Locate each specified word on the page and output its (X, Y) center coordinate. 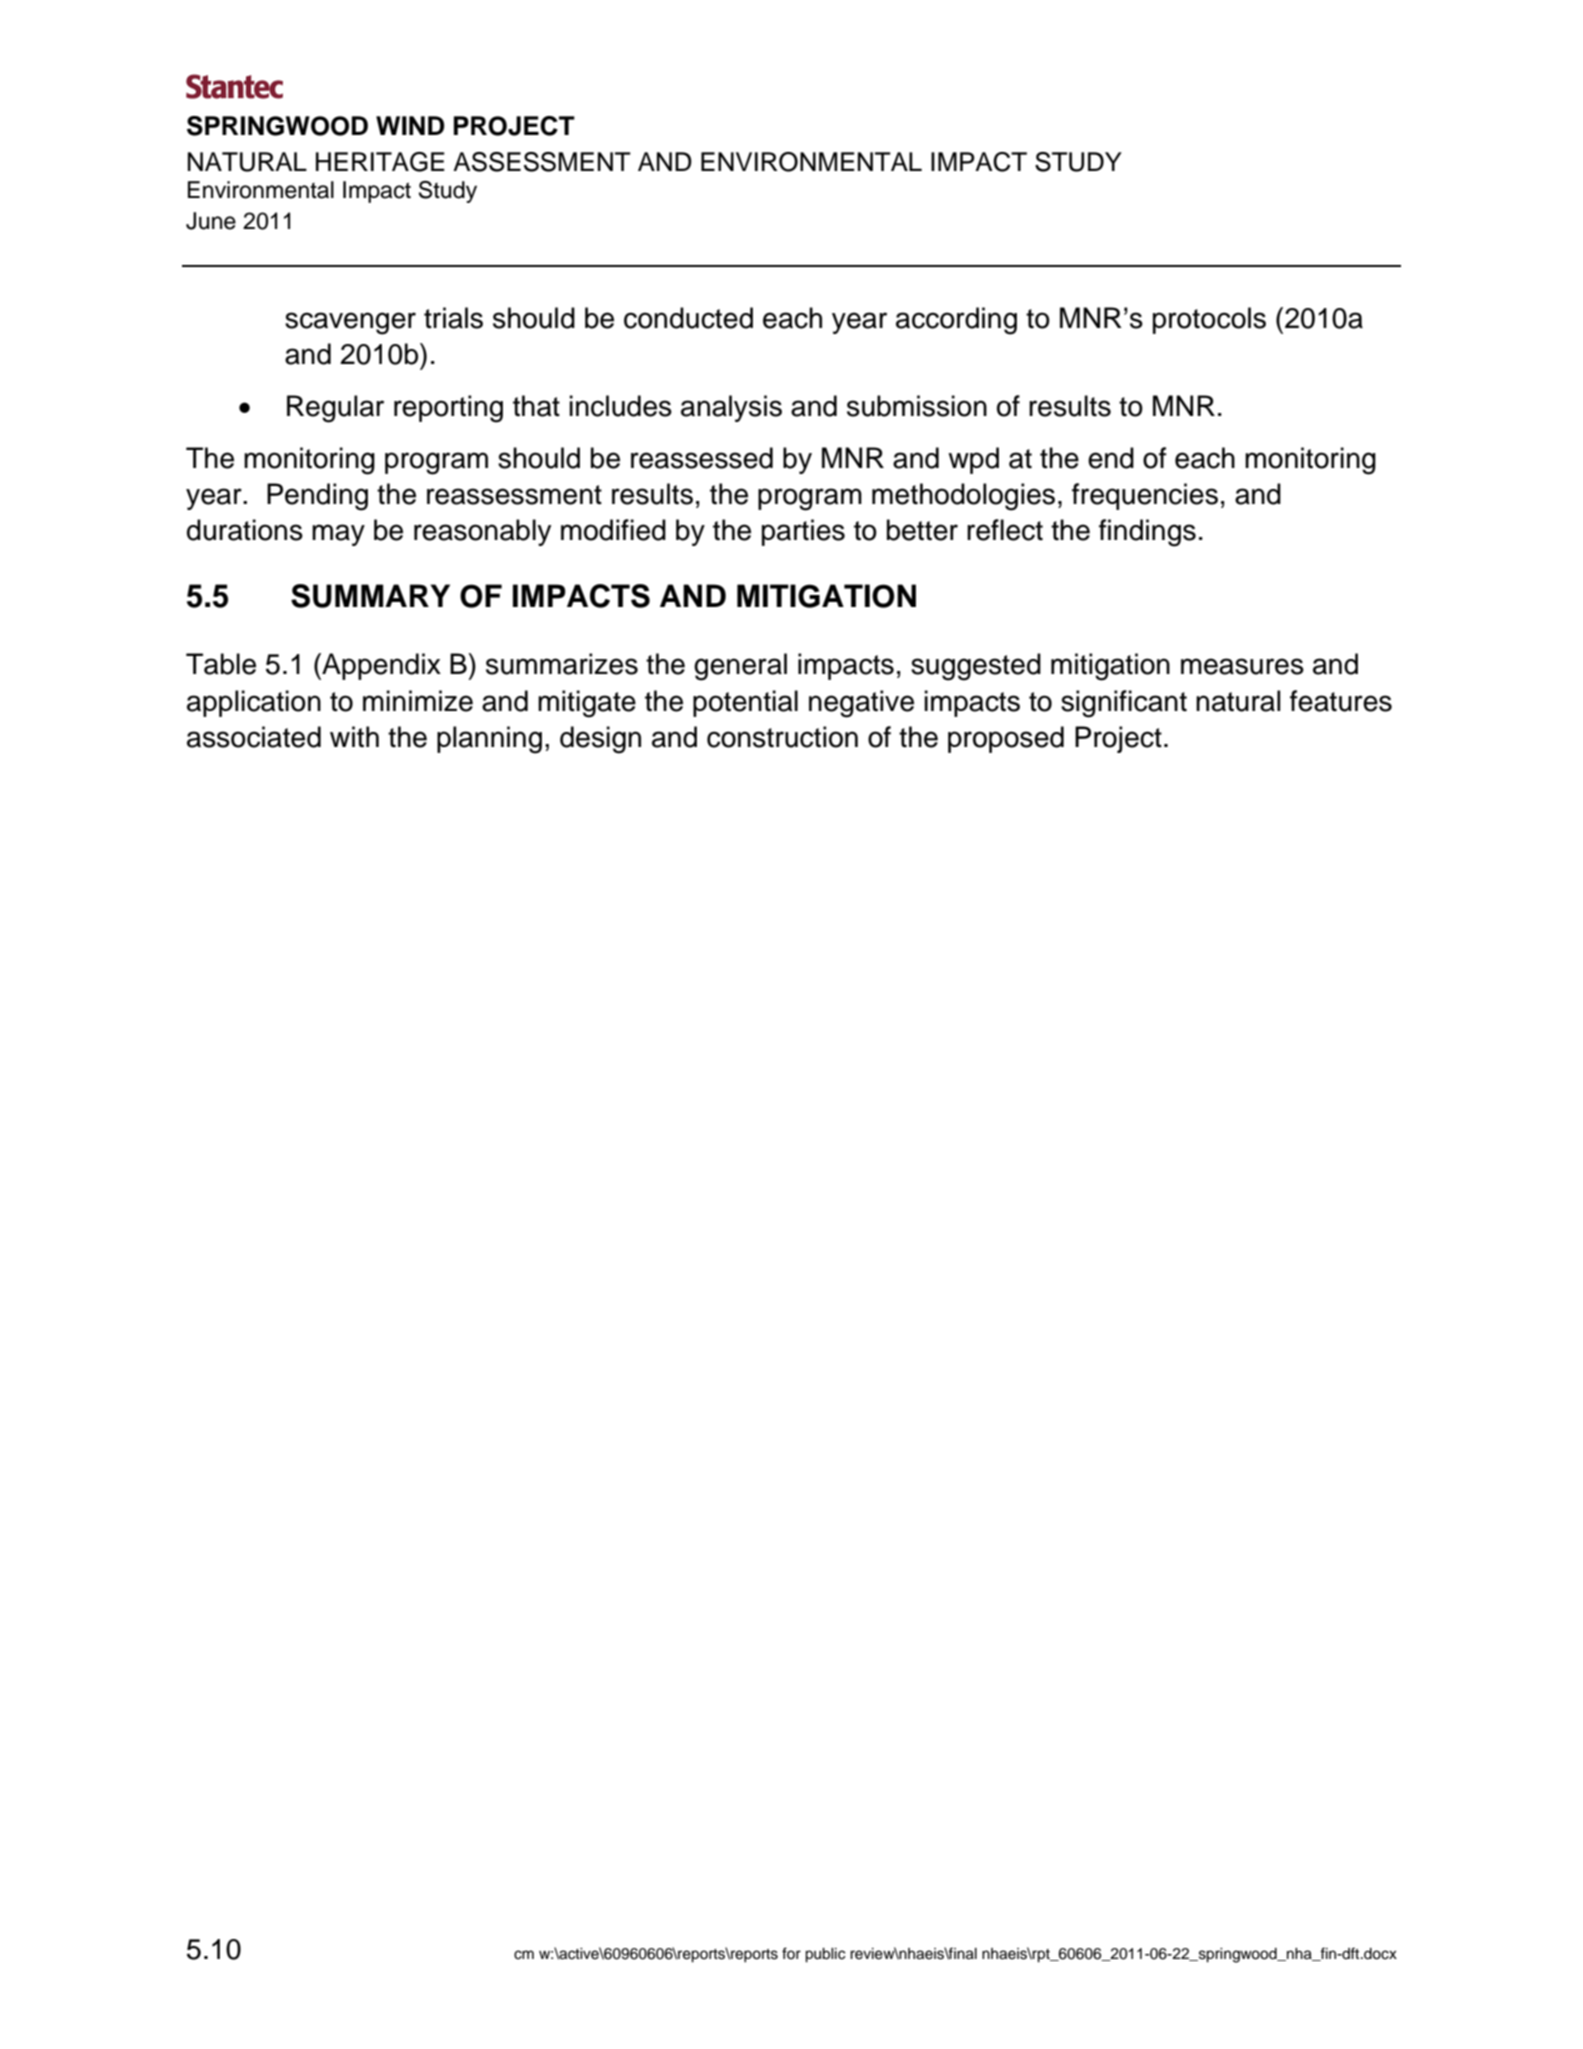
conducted (688, 318)
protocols (1209, 320)
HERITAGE (380, 162)
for (791, 1953)
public (825, 1955)
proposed (1006, 739)
